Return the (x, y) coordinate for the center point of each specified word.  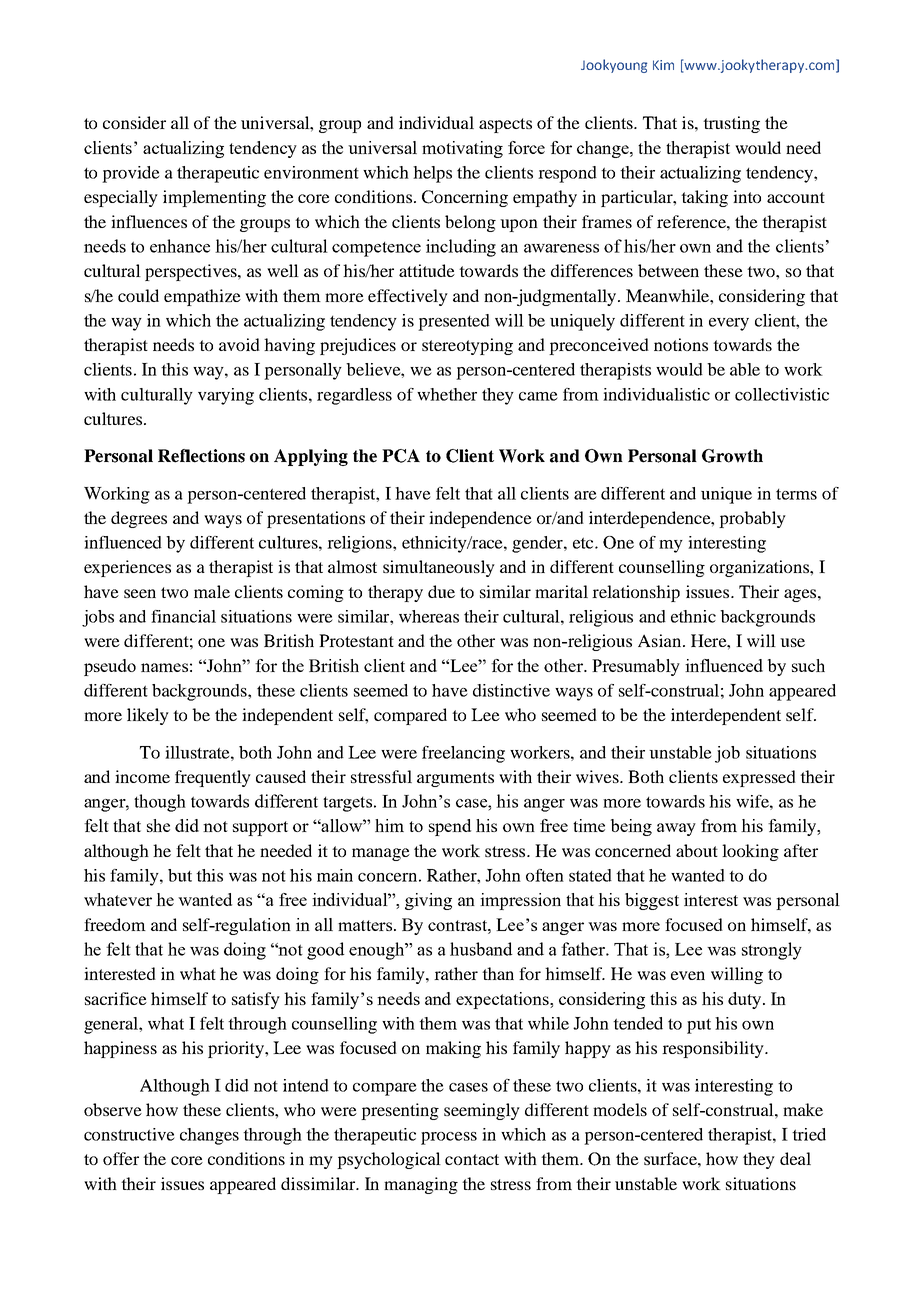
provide (131, 174)
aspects (505, 125)
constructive (129, 1134)
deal (795, 1158)
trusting (731, 124)
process (449, 1138)
